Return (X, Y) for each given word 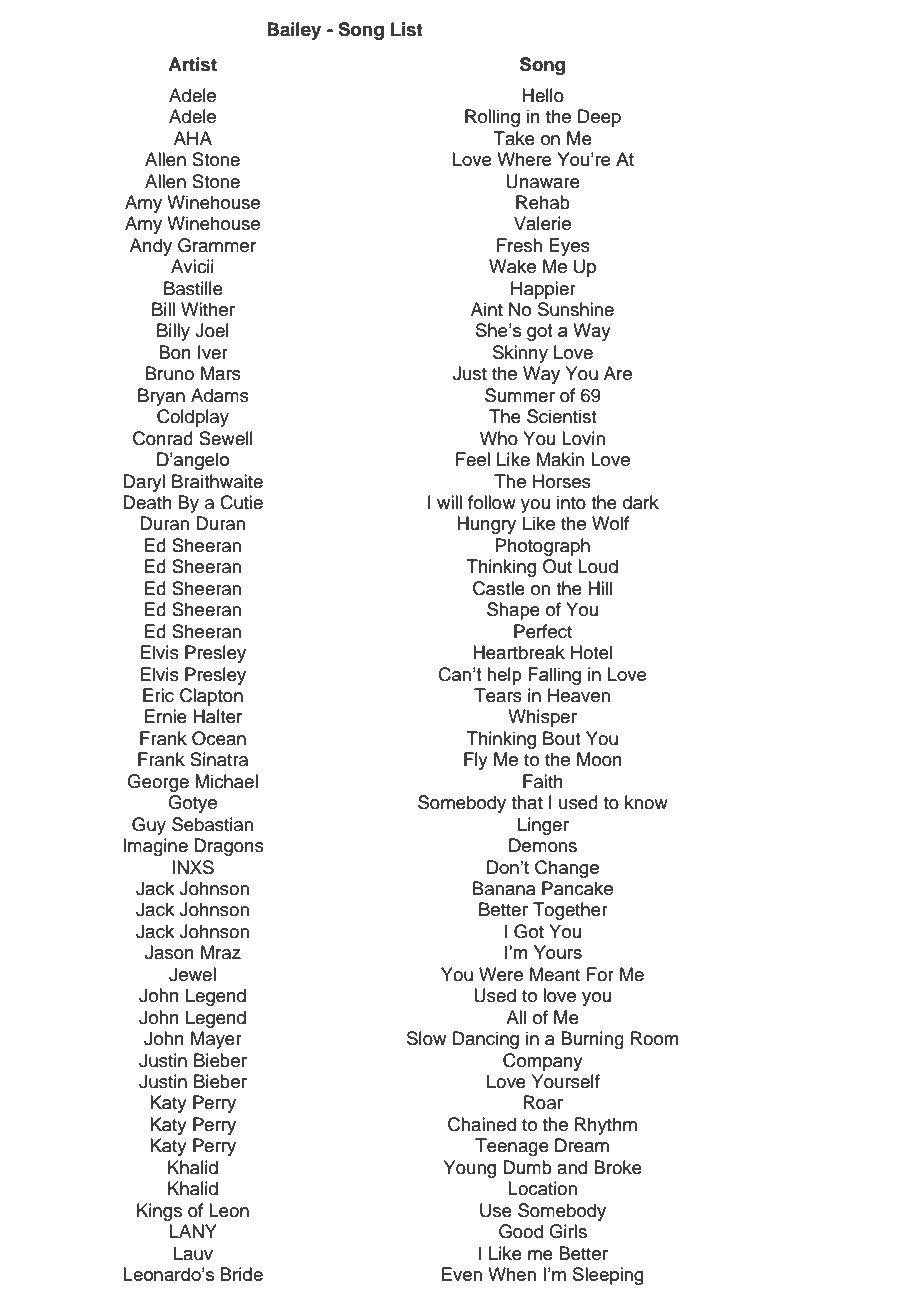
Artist (192, 64)
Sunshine (576, 309)
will (449, 502)
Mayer (216, 1040)
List (407, 29)
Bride (242, 1274)
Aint (487, 309)
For (600, 974)
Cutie (241, 502)
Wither (208, 309)
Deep (599, 118)
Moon (599, 759)
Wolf (610, 523)
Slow (426, 1038)
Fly (476, 761)
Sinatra (219, 759)
